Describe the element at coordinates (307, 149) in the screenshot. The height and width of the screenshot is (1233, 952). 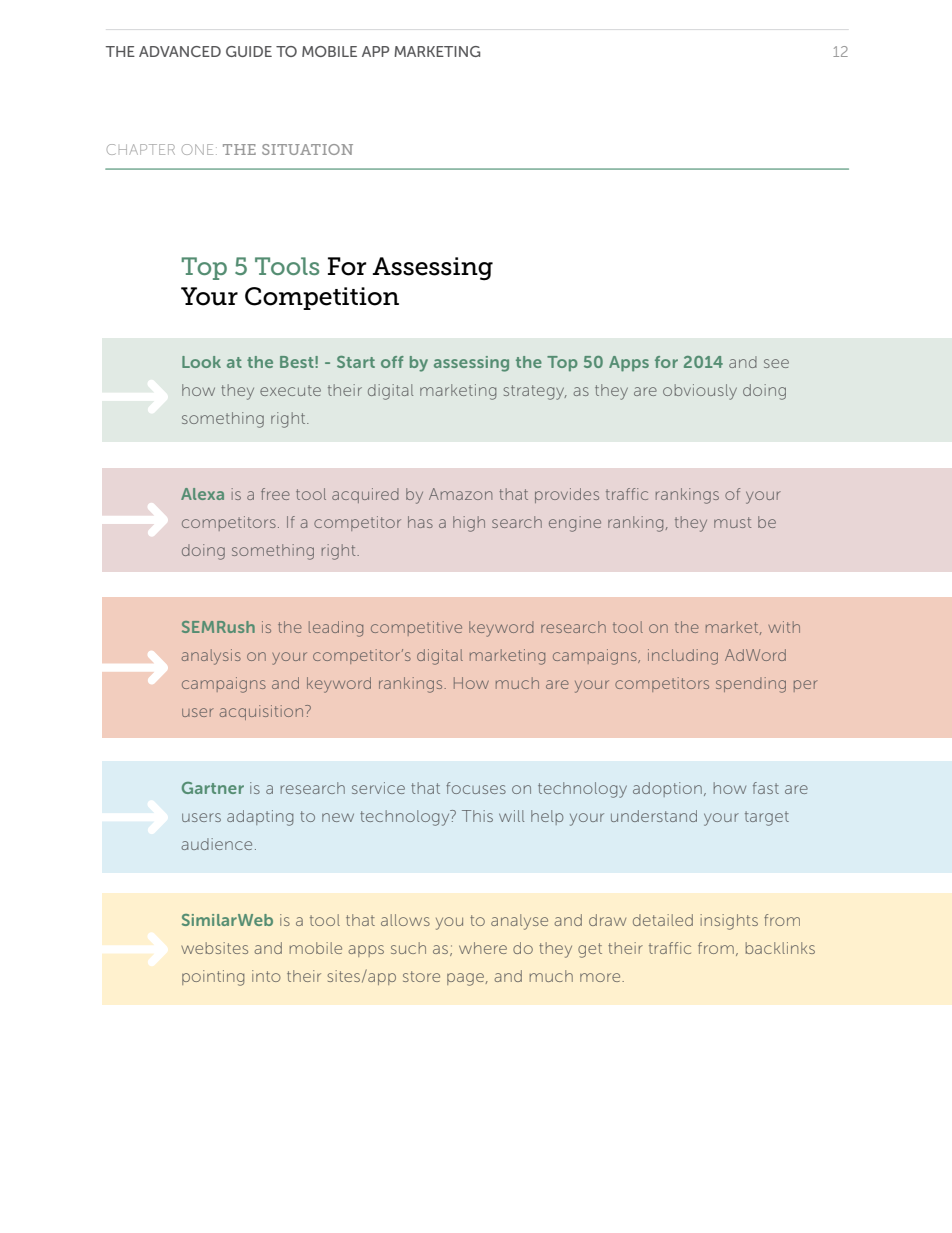
I see `SITUATION` at that location.
